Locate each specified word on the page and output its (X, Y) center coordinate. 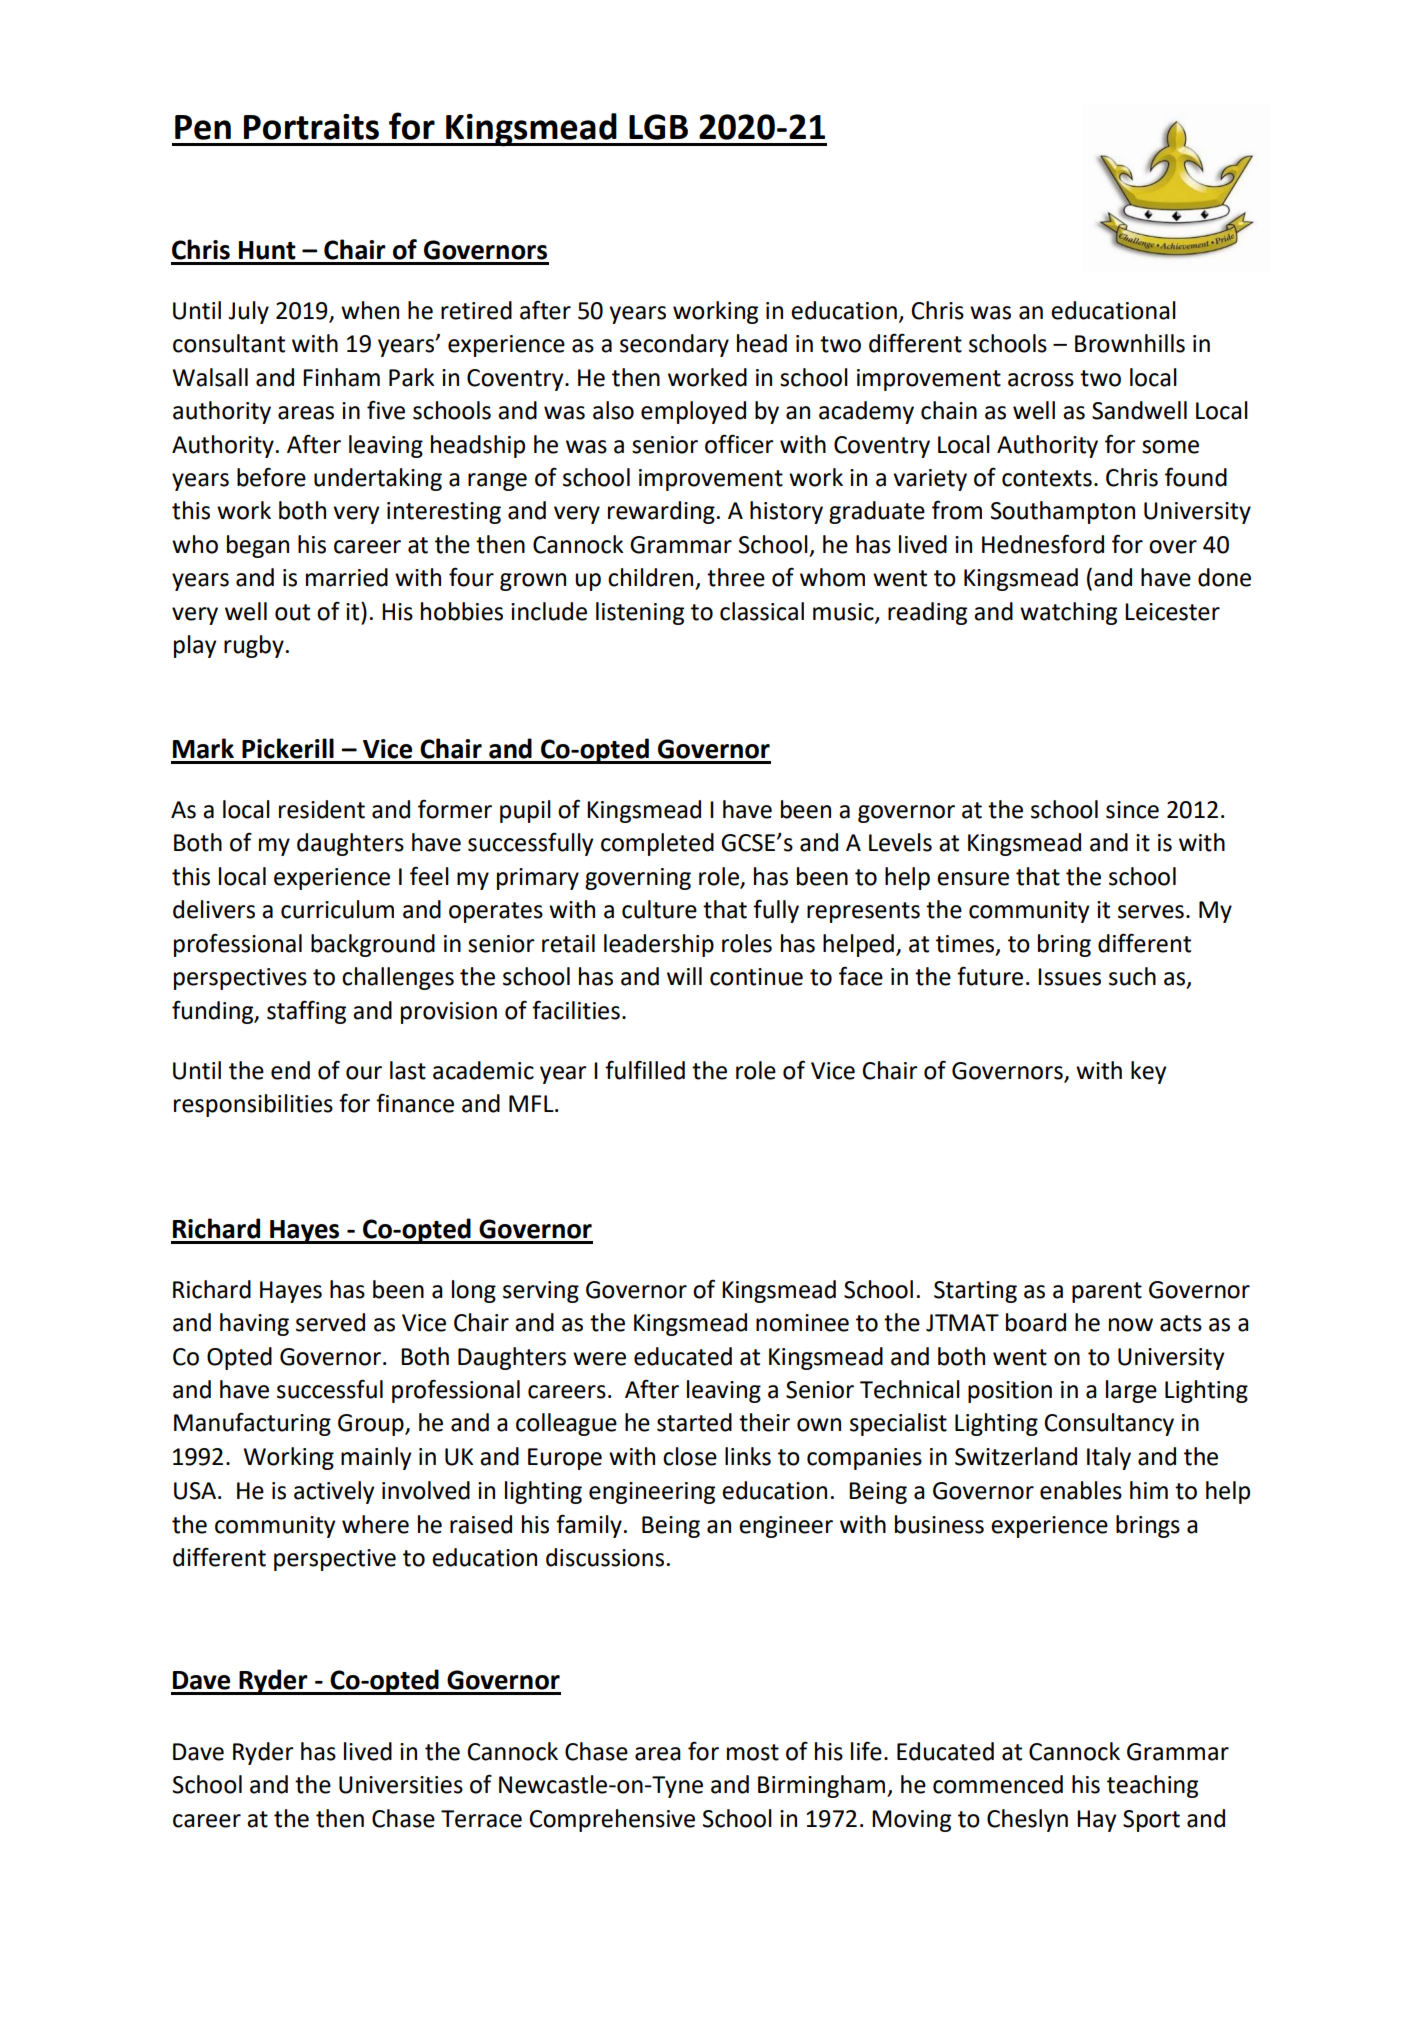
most (753, 1752)
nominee (802, 1323)
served (330, 1322)
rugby (254, 646)
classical (762, 611)
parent (1107, 1292)
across (1041, 380)
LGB (658, 127)
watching (1068, 613)
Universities (401, 1785)
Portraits (311, 127)
